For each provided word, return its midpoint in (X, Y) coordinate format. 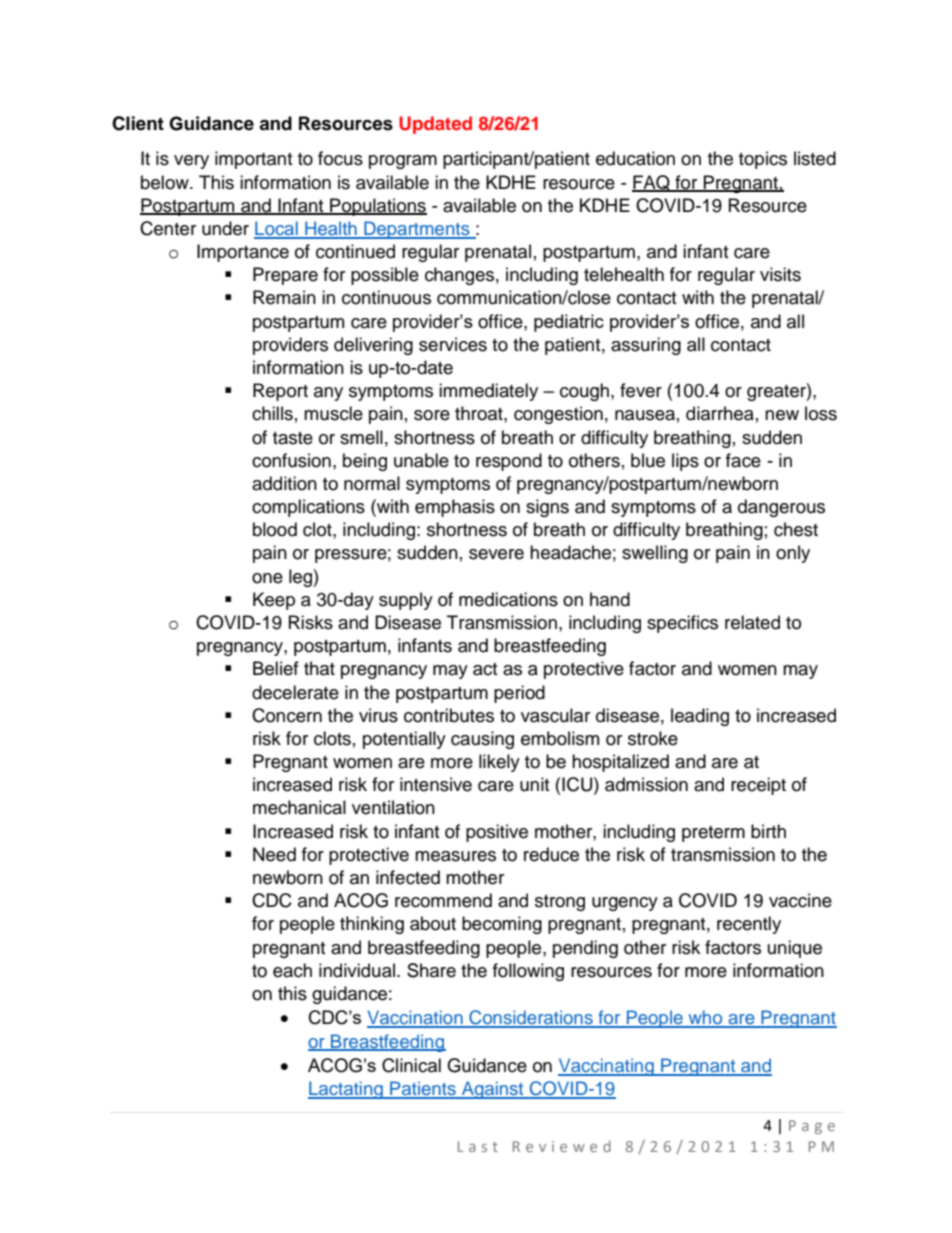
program (403, 162)
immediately (488, 392)
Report (280, 392)
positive (497, 833)
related (752, 622)
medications (508, 599)
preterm (713, 834)
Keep (274, 601)
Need (274, 854)
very (191, 162)
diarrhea (720, 413)
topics (763, 160)
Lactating (346, 1090)
